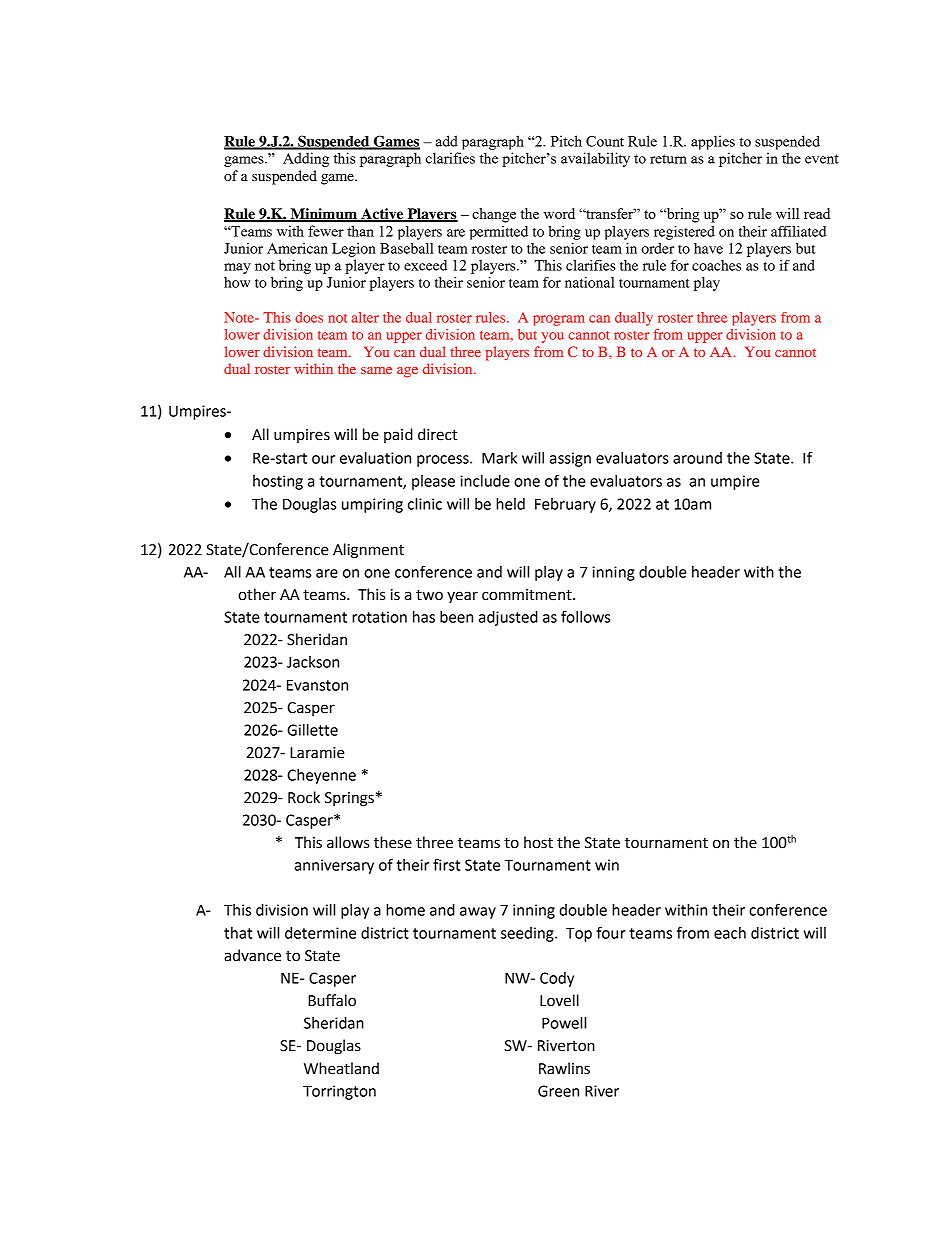 Image resolution: width=952 pixels, height=1233 pixels. Describe the element at coordinates (558, 1091) in the screenshot. I see `Green` at that location.
